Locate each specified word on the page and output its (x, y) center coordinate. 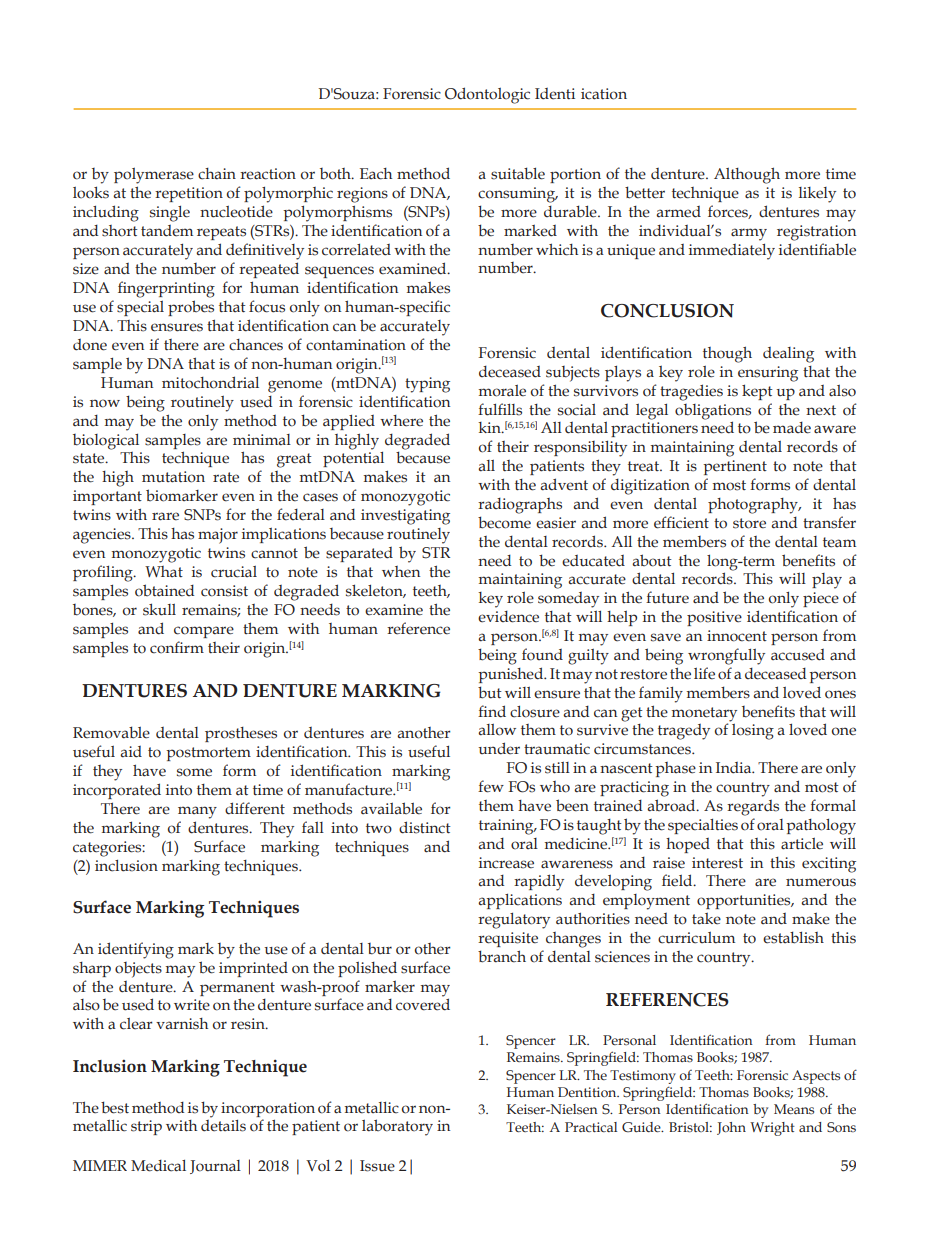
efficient (681, 522)
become (504, 522)
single (170, 214)
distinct (425, 827)
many (197, 812)
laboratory (397, 1127)
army (749, 234)
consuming (517, 195)
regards (753, 808)
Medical (158, 1166)
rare (165, 516)
